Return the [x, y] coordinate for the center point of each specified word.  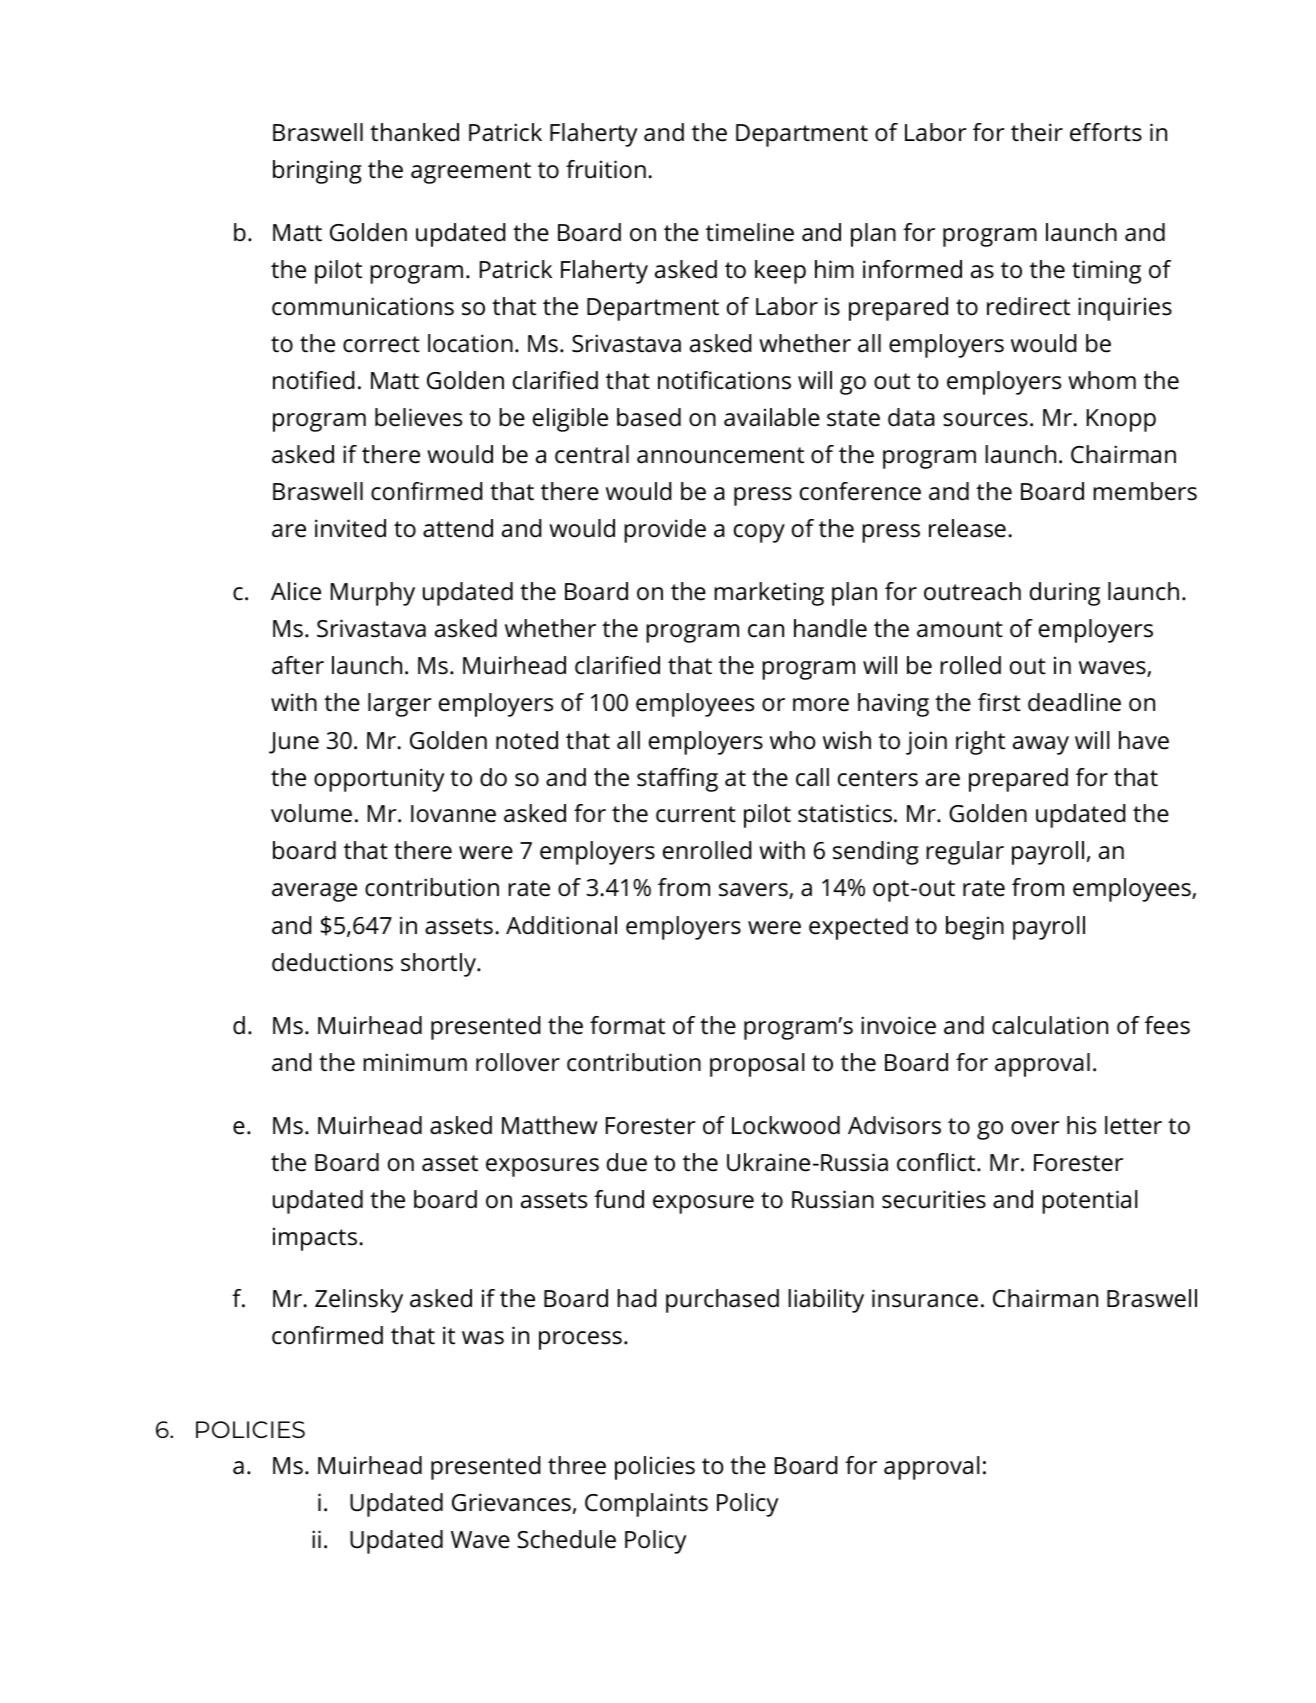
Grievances [511, 1502]
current [696, 814]
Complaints [646, 1505]
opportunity [379, 780]
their [1037, 132]
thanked [414, 132]
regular [965, 853]
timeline [750, 232]
